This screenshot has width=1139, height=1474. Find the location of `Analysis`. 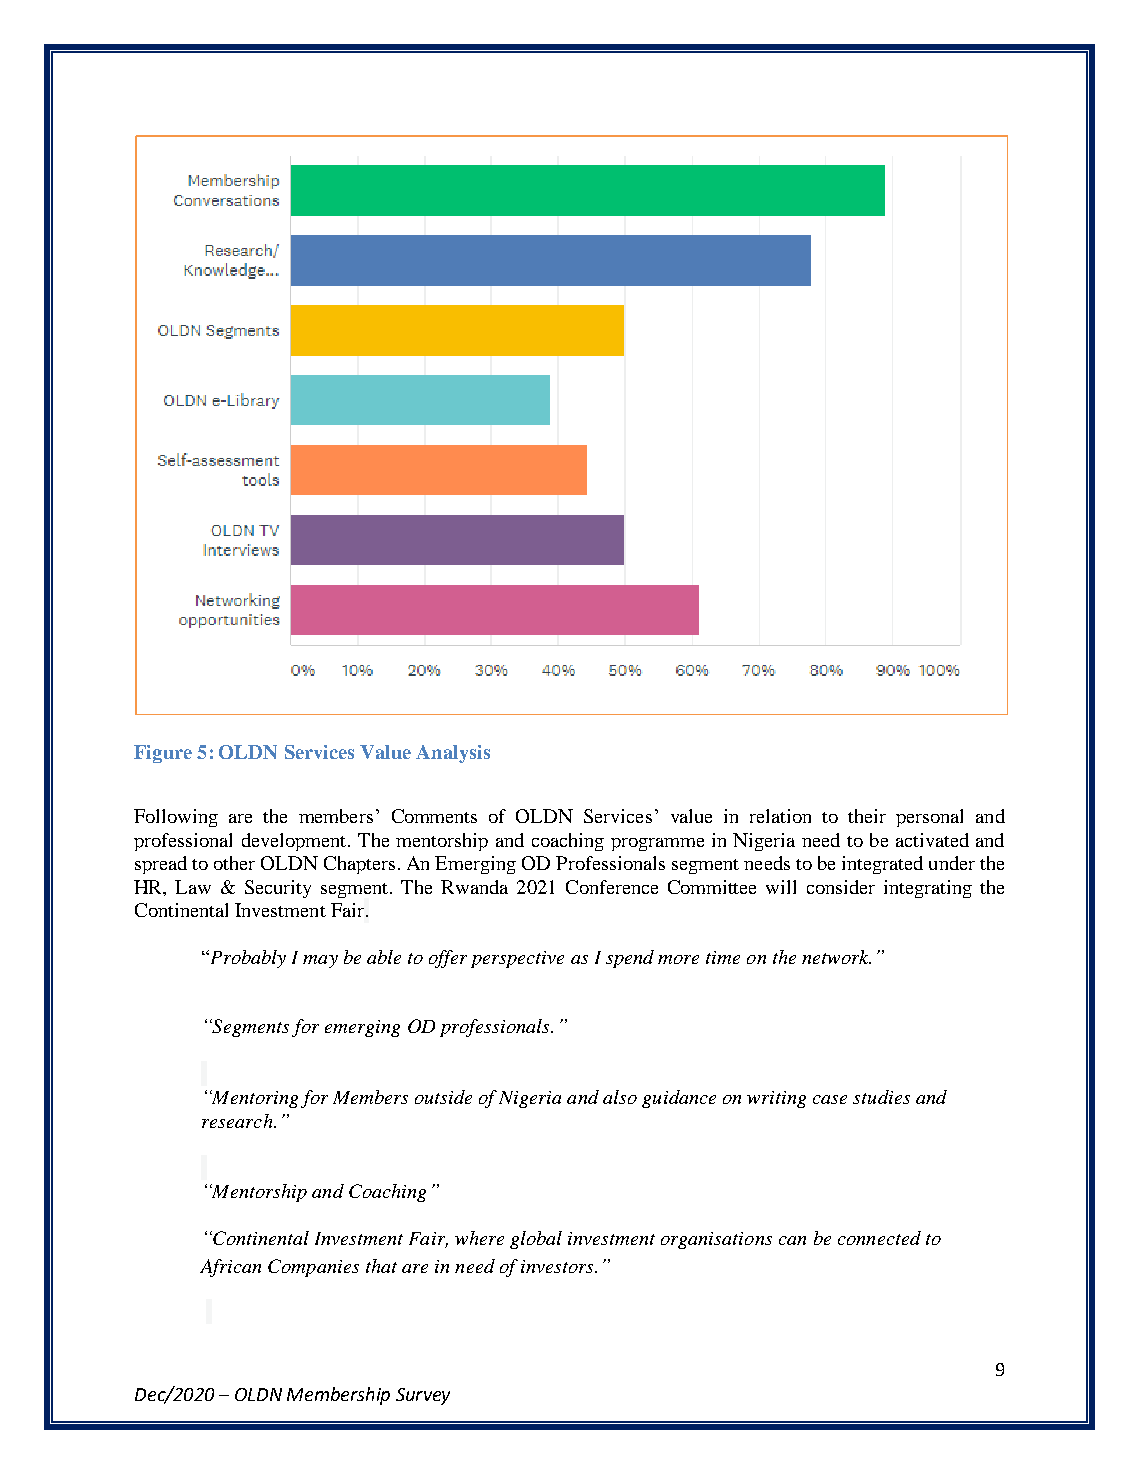

Analysis is located at coordinates (453, 754).
